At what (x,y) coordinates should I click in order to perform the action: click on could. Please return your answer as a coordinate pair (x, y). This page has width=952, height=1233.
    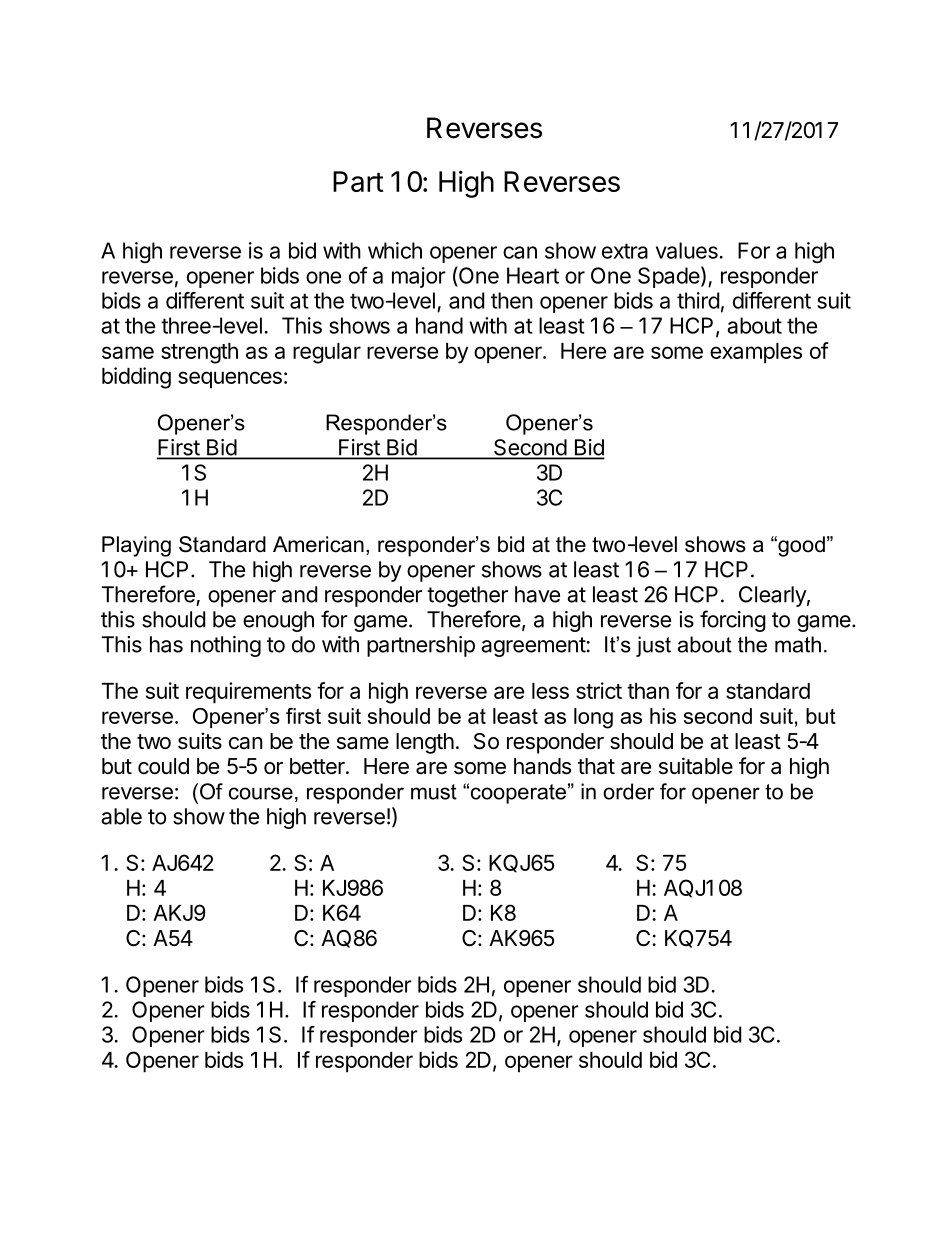
    Looking at the image, I should click on (163, 766).
